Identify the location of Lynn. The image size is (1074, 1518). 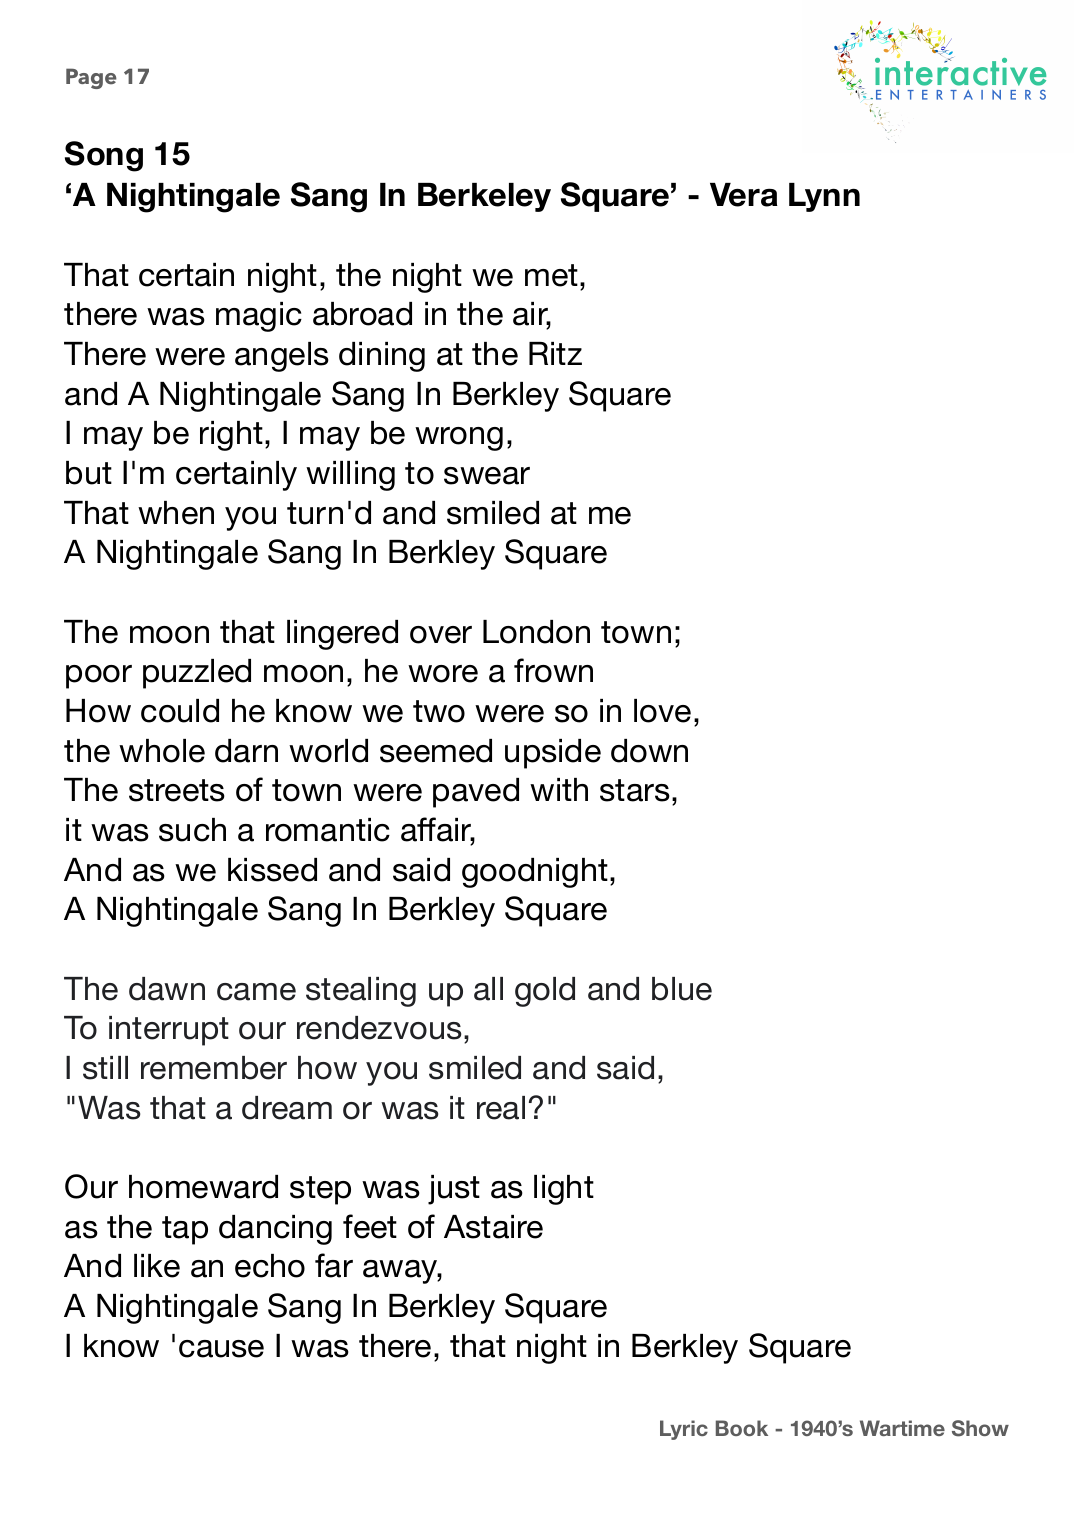
(824, 197).
